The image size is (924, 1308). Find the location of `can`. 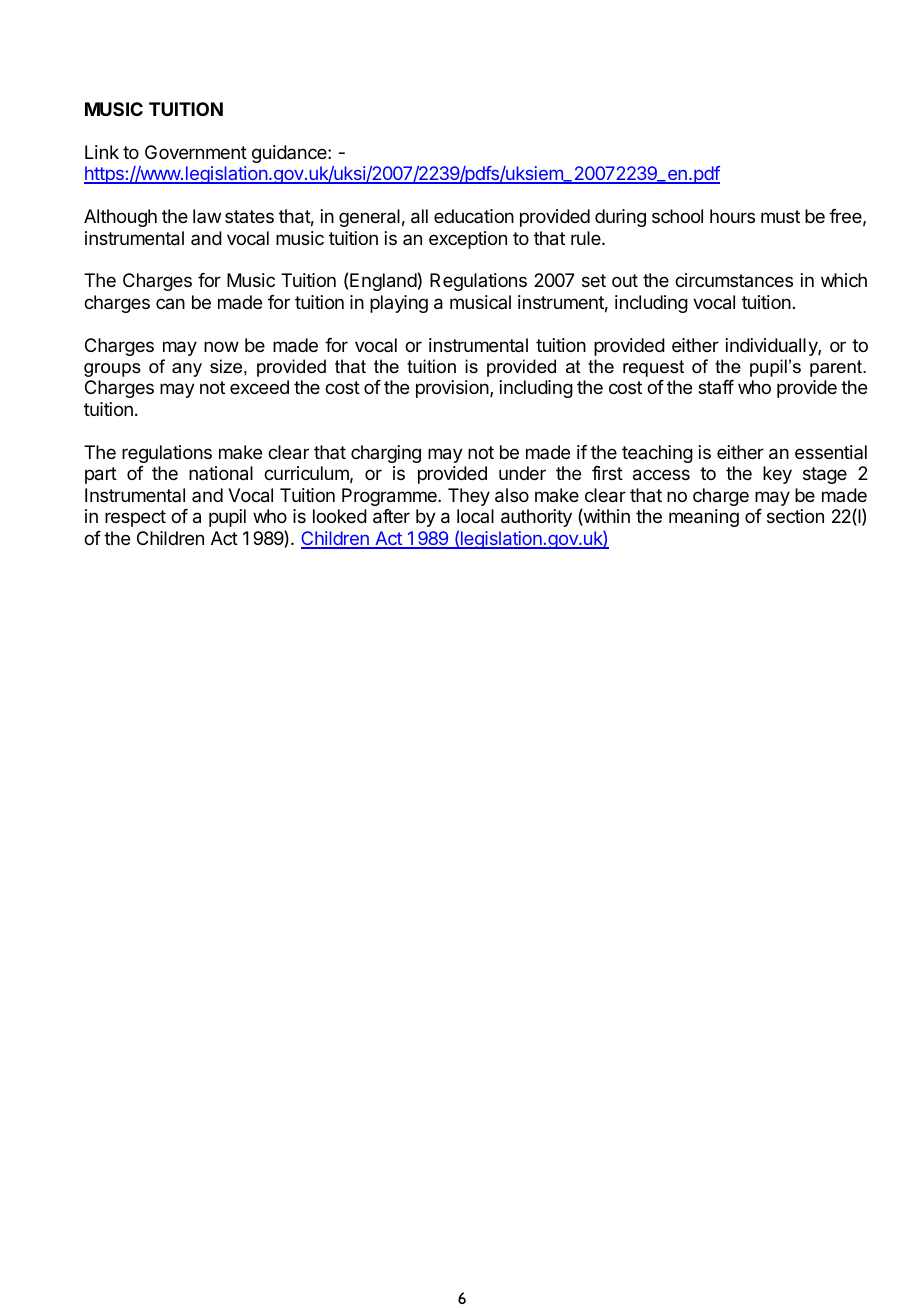

can is located at coordinates (170, 303).
